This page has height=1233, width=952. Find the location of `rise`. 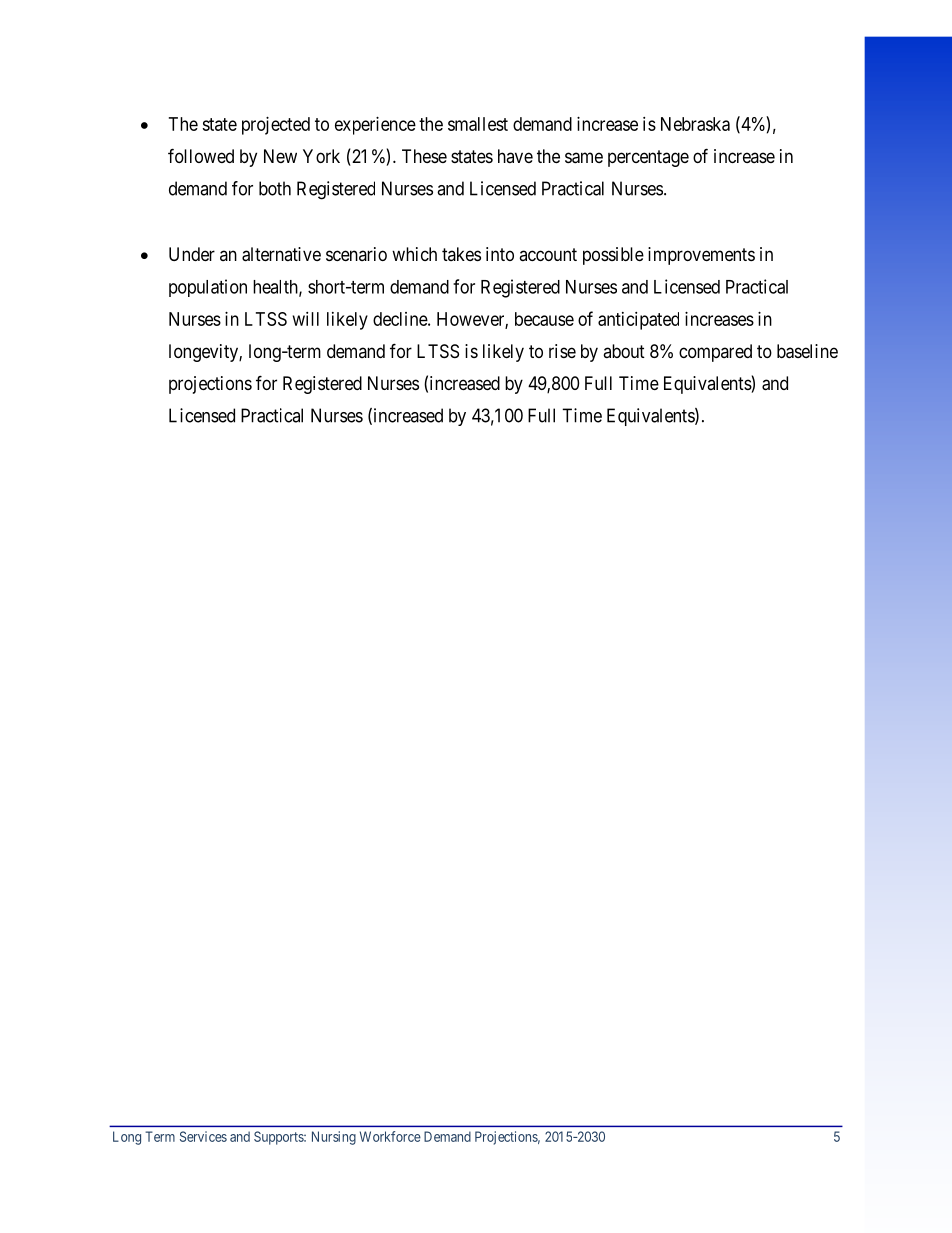

rise is located at coordinates (562, 351).
